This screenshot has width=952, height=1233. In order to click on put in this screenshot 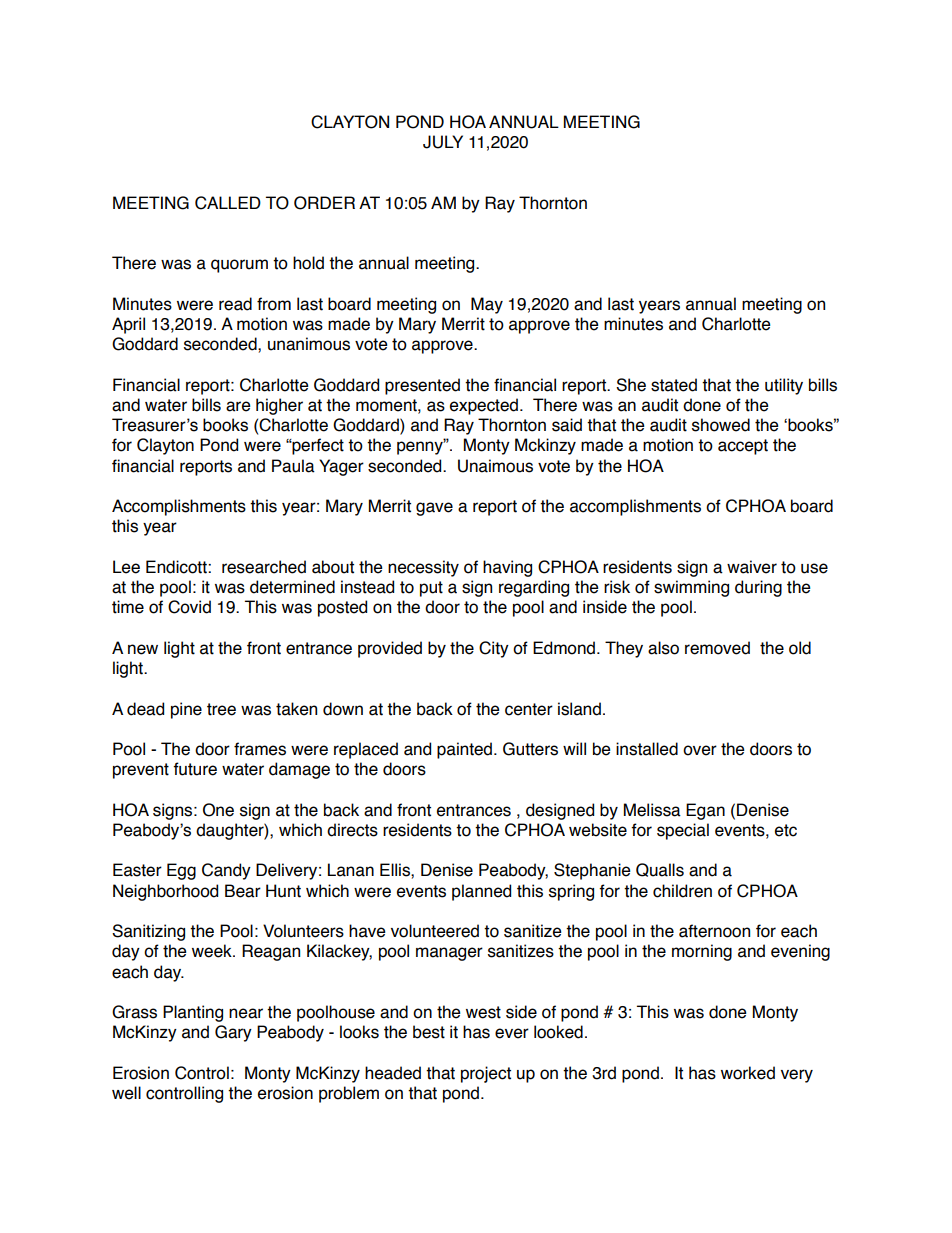, I will do `click(431, 589)`.
